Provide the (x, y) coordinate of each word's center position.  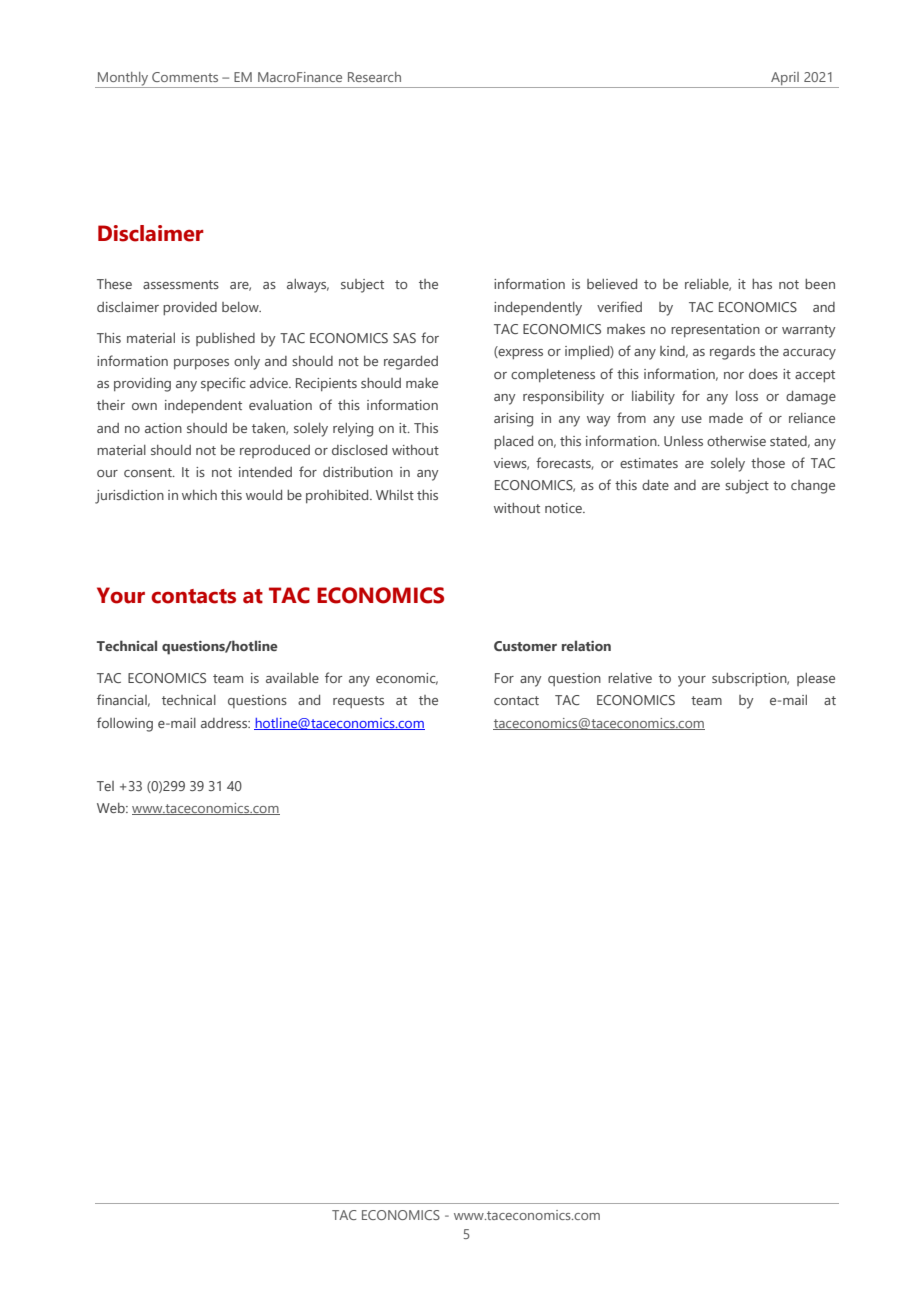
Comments (185, 77)
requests (358, 702)
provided (190, 308)
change (813, 487)
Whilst (395, 495)
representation (715, 330)
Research (374, 77)
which (199, 495)
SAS (404, 338)
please (816, 679)
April (785, 78)
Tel (105, 786)
